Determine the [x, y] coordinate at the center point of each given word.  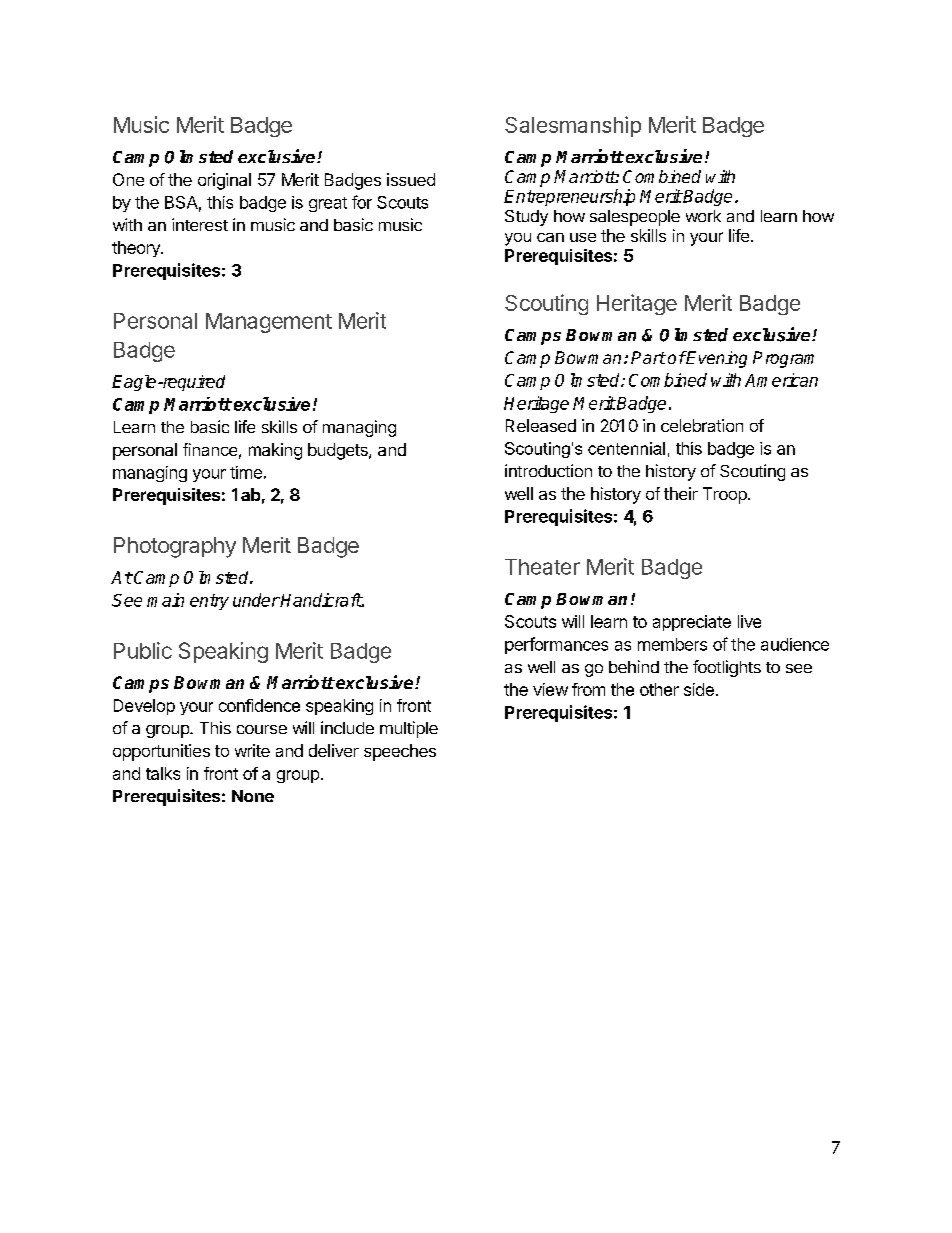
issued [411, 179]
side [699, 689]
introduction [548, 470]
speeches [400, 752]
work [703, 216]
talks [163, 773]
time [246, 472]
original [224, 181]
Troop [726, 495]
